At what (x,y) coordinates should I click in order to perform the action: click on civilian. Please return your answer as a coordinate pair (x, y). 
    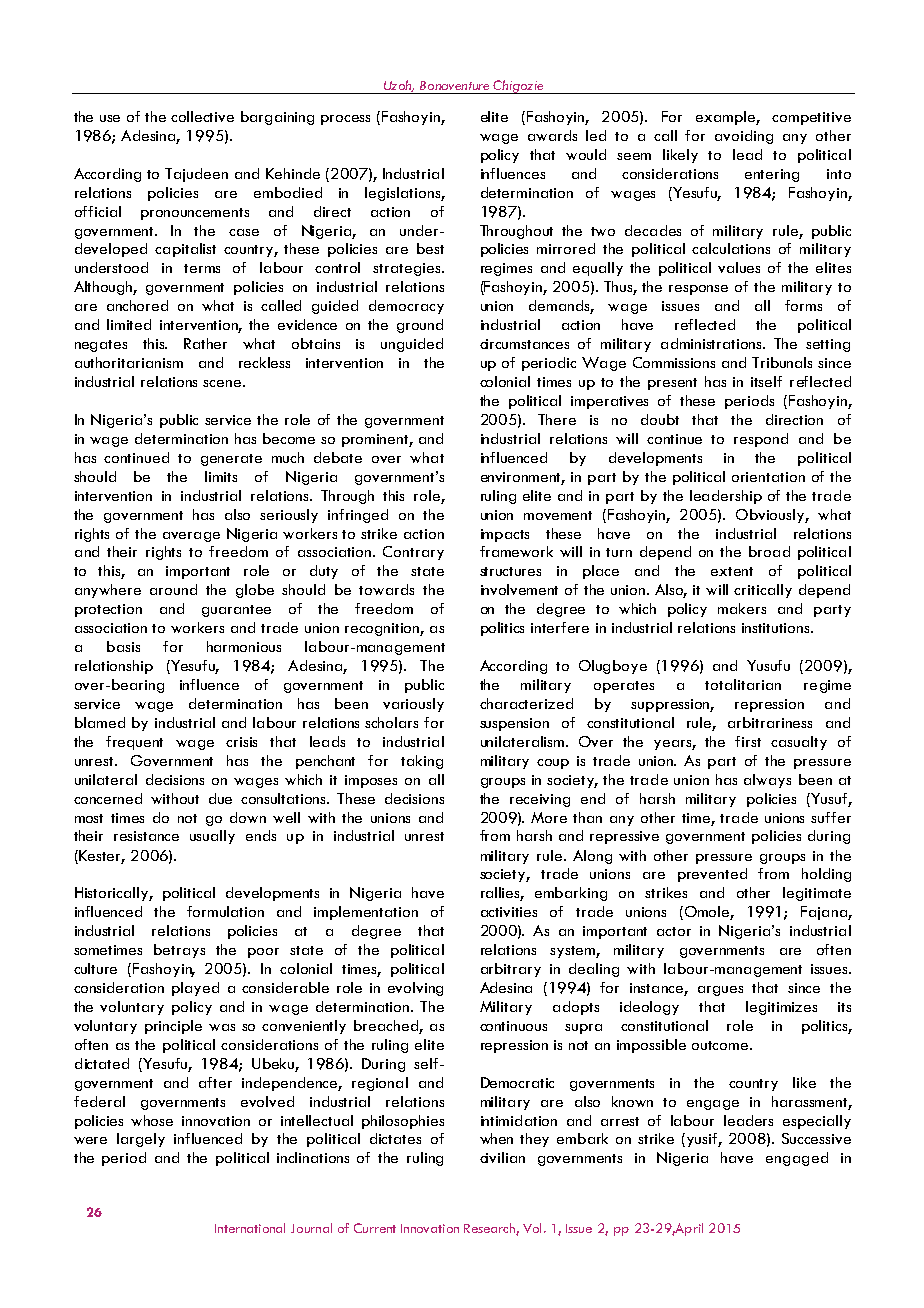
    Looking at the image, I should click on (502, 1157).
